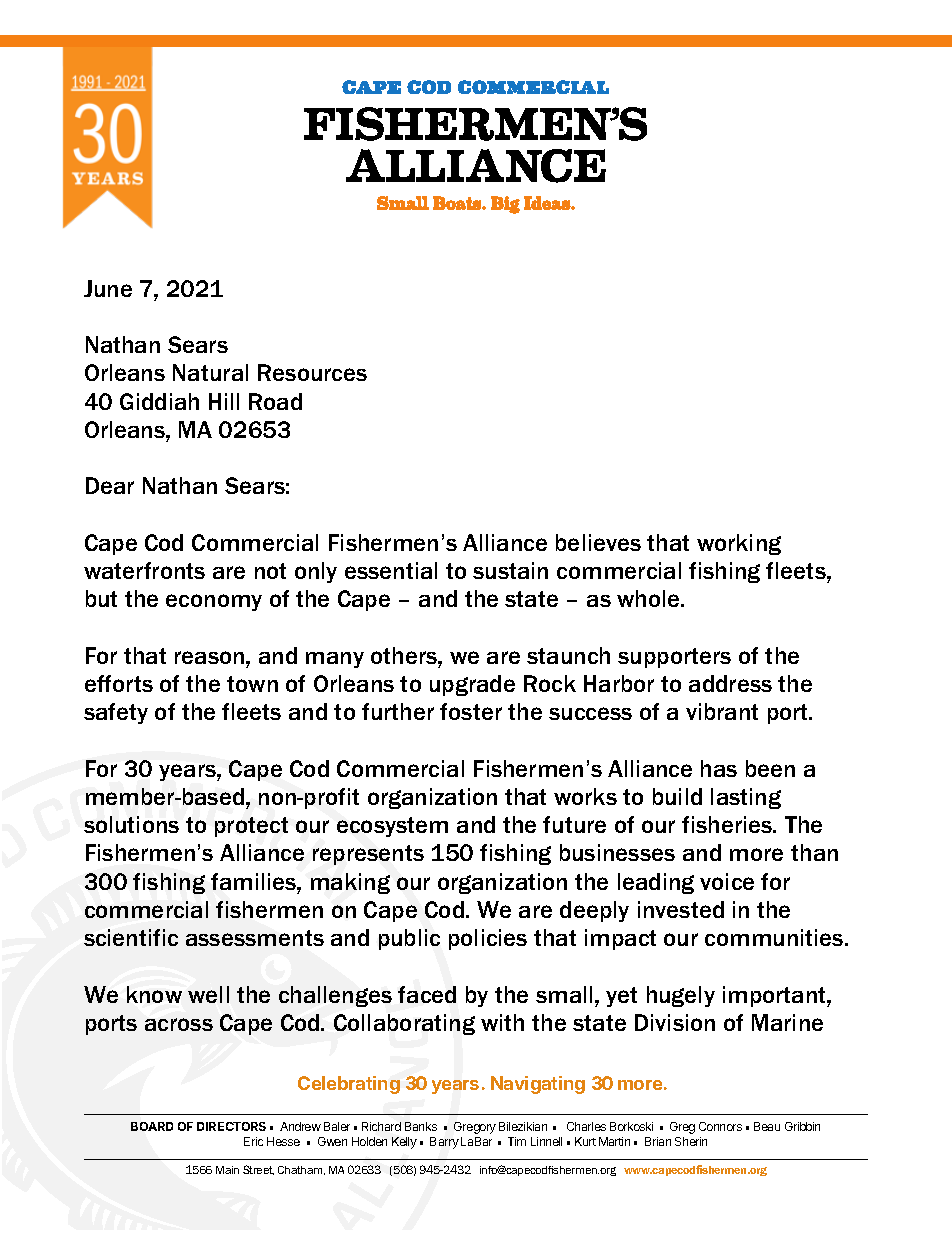 This image has height=1233, width=952. Describe the element at coordinates (739, 544) in the image. I see `working` at that location.
